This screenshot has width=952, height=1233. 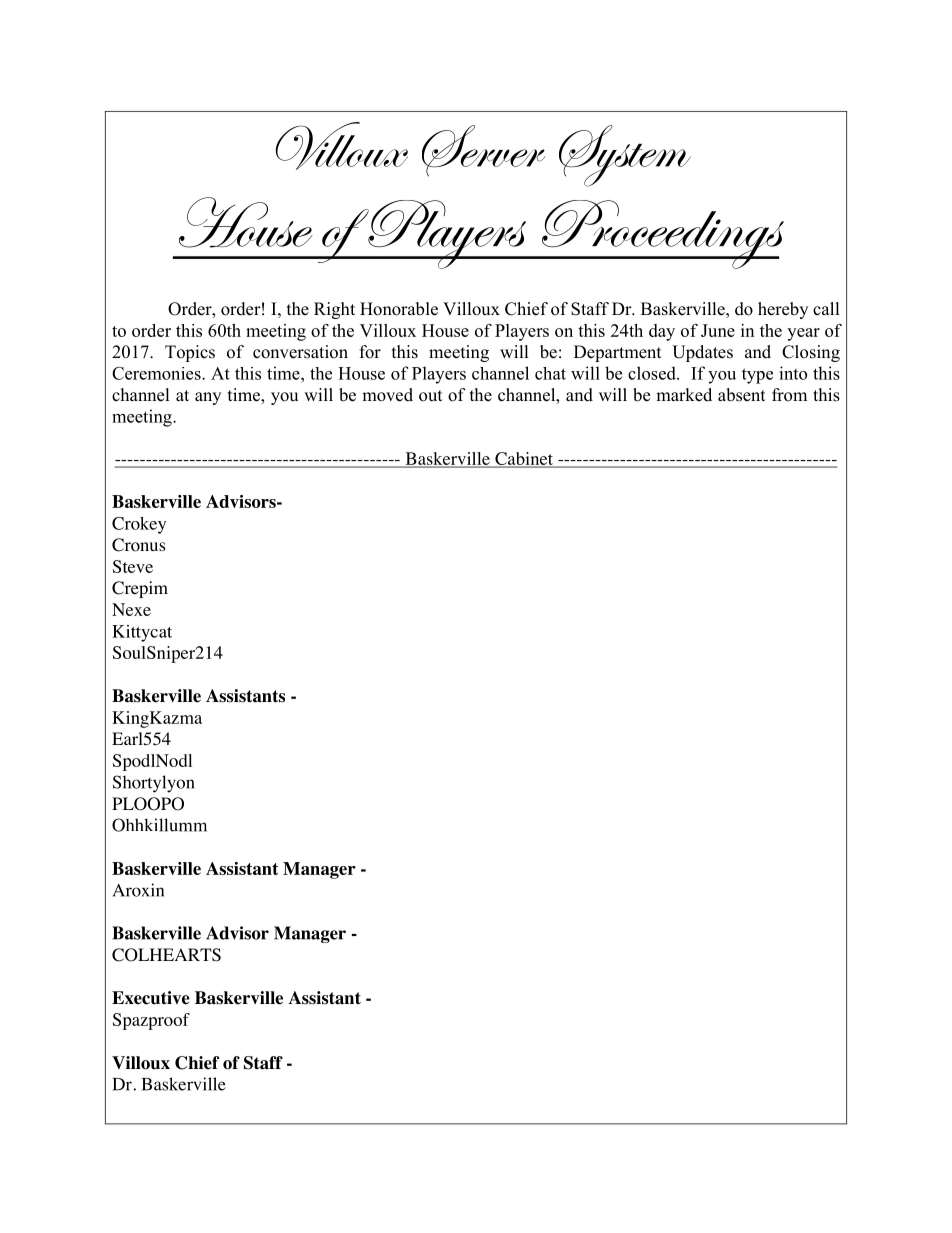 What do you see at coordinates (684, 395) in the screenshot?
I see `marked` at bounding box center [684, 395].
